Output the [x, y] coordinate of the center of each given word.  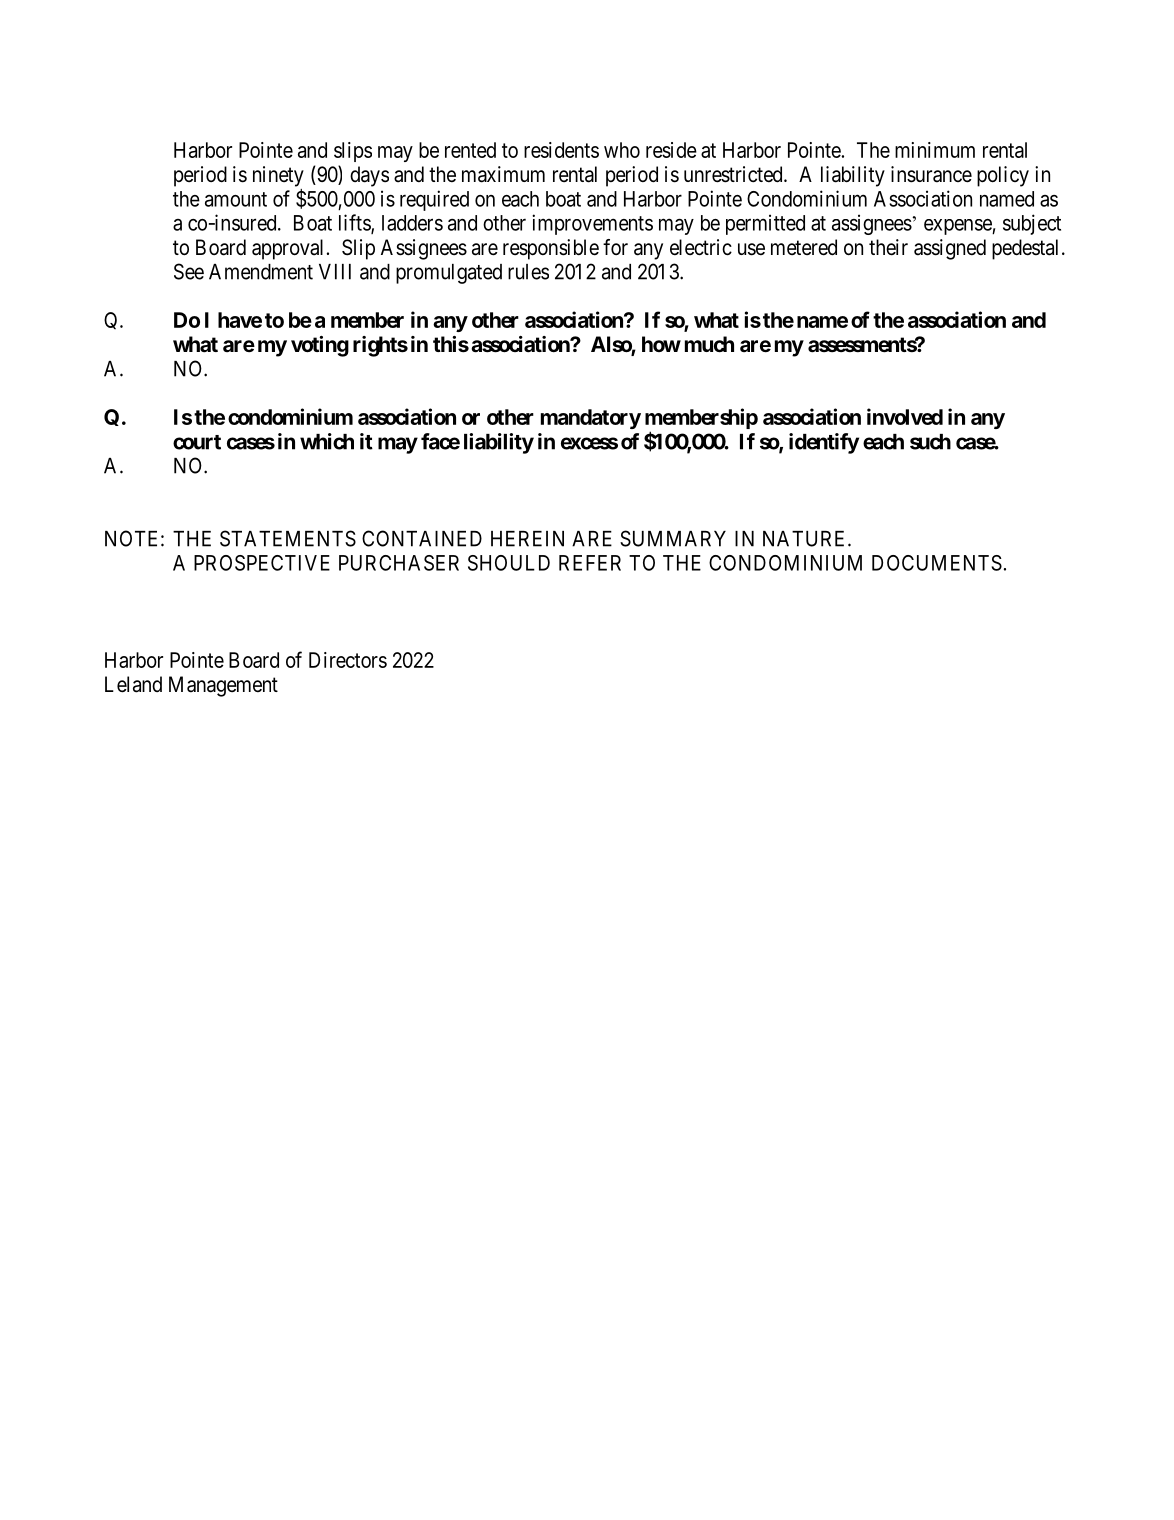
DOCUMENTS [937, 563]
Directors [348, 660]
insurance [931, 174]
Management [223, 686]
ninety [278, 176]
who [622, 150]
